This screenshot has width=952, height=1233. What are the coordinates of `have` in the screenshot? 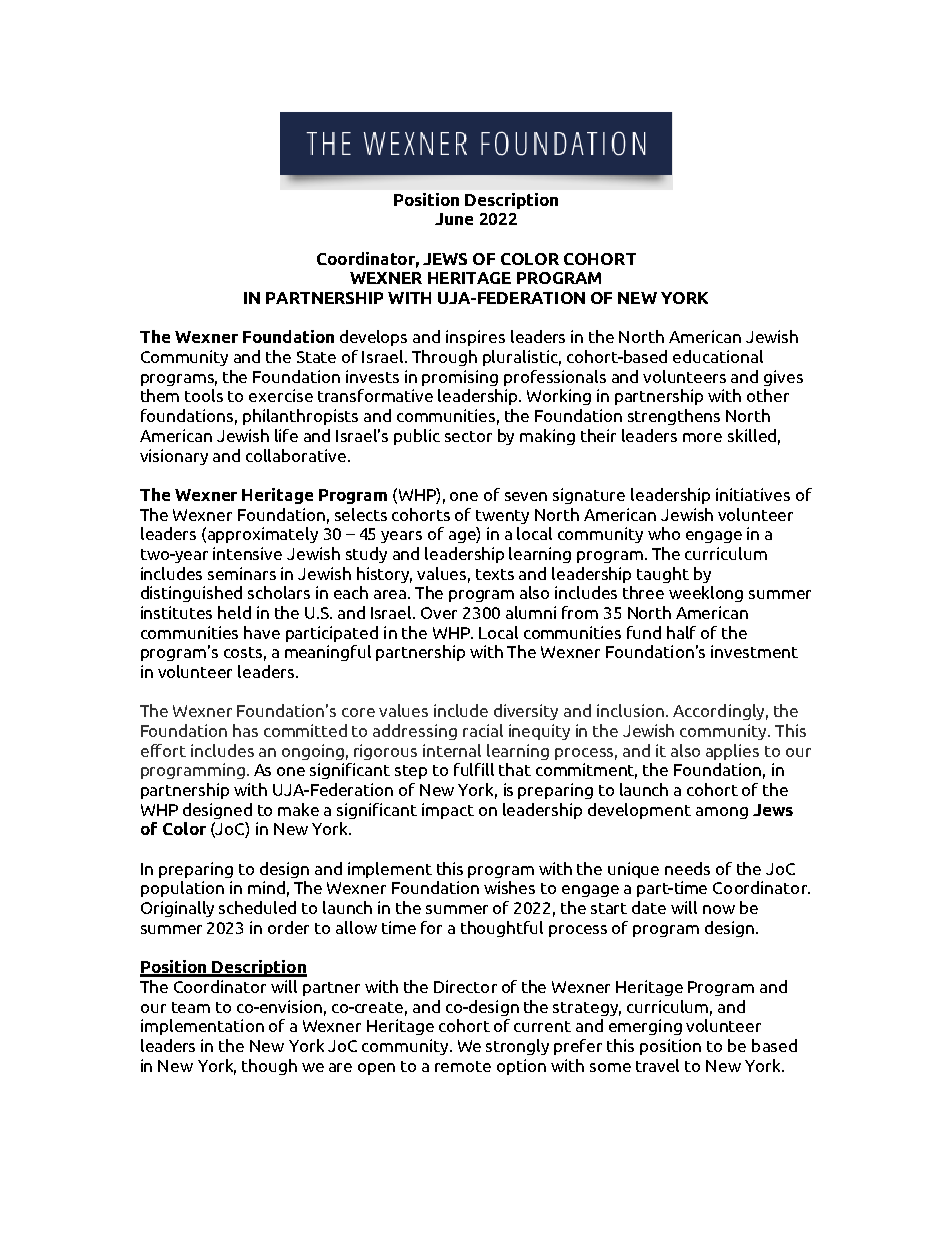 It's located at (262, 632).
